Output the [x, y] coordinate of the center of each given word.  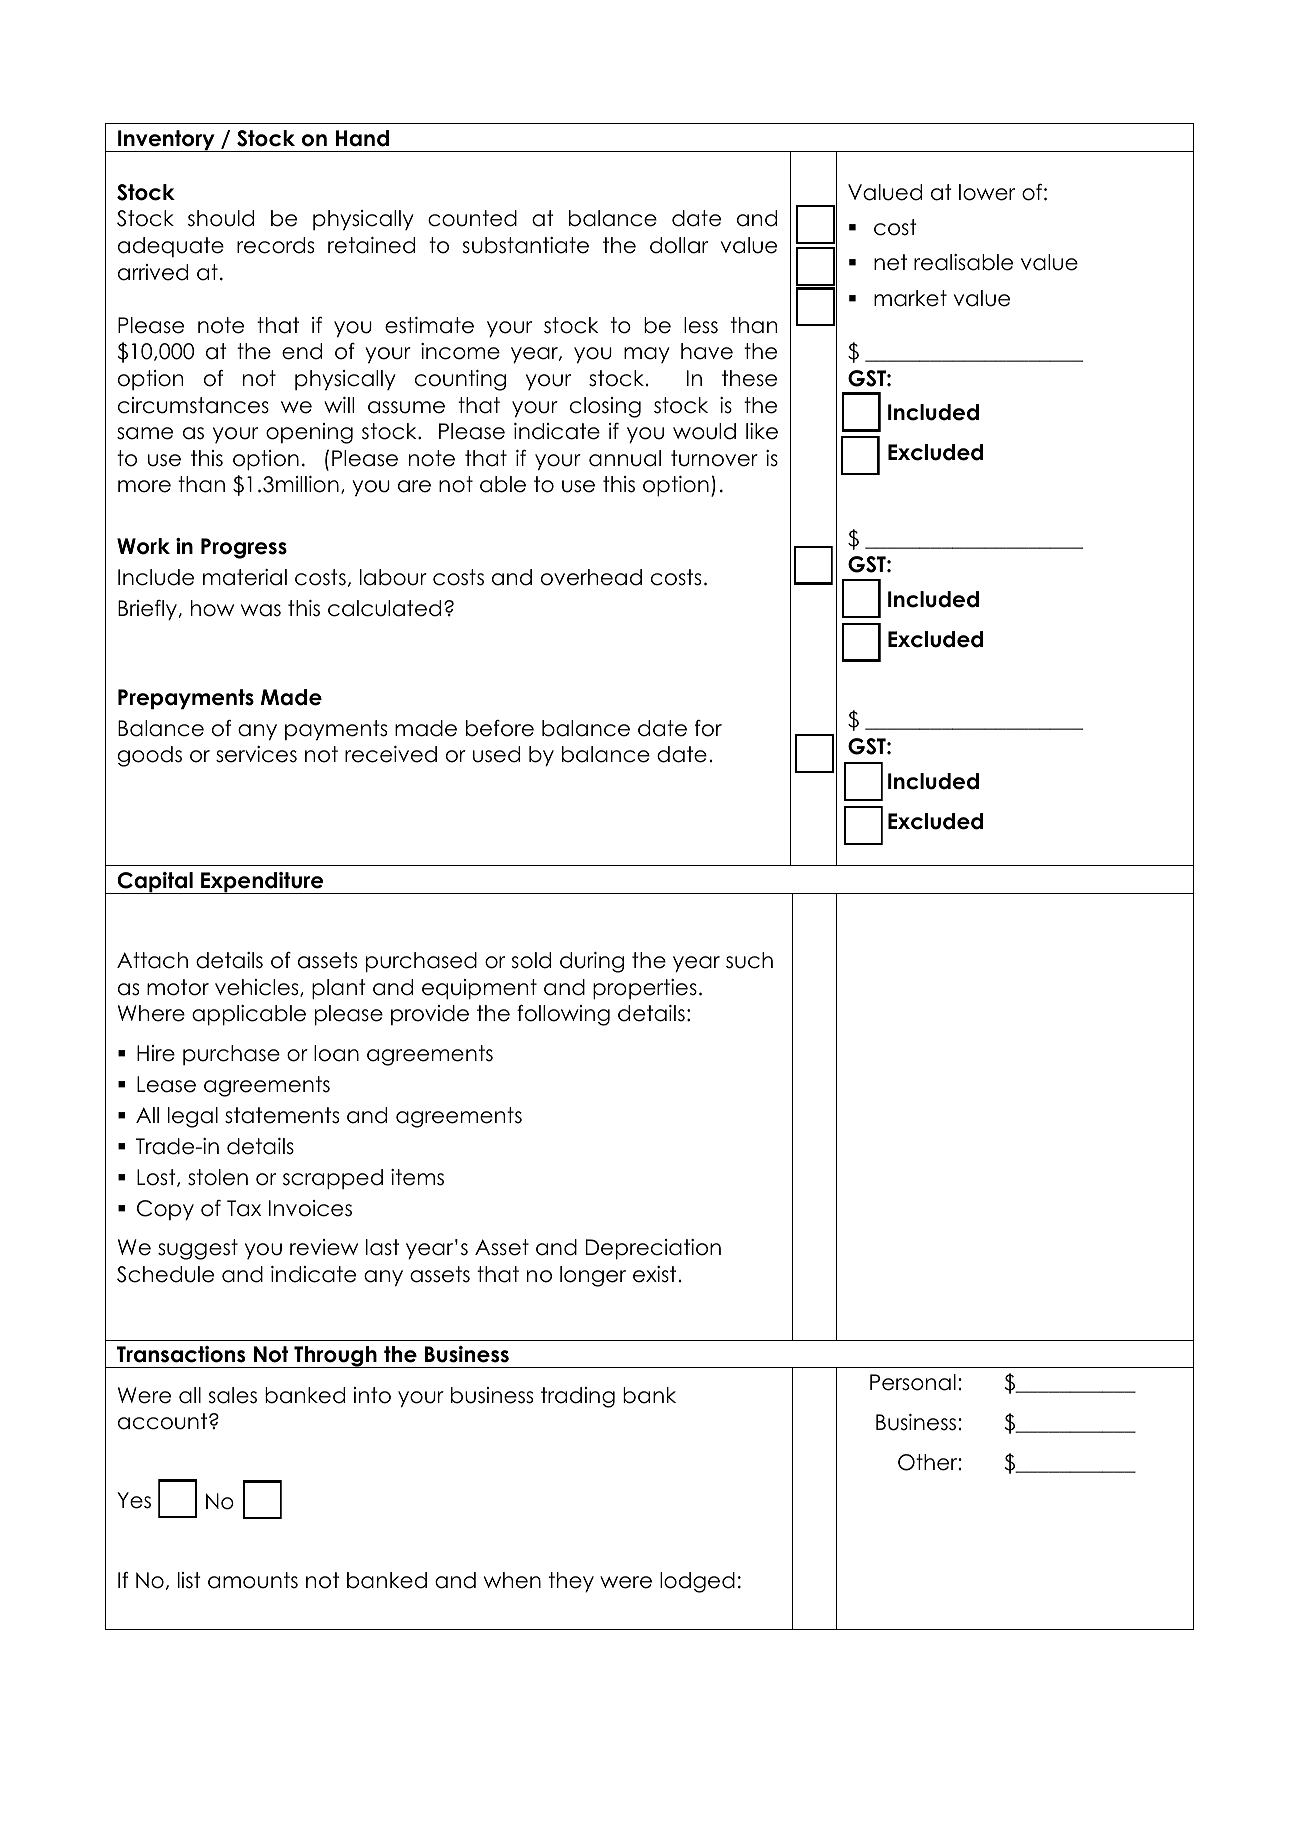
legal [193, 1117]
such [749, 960]
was [261, 610]
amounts [253, 1580]
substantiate [525, 245]
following [563, 1015]
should [221, 218]
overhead [591, 577]
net [890, 262]
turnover [714, 458]
